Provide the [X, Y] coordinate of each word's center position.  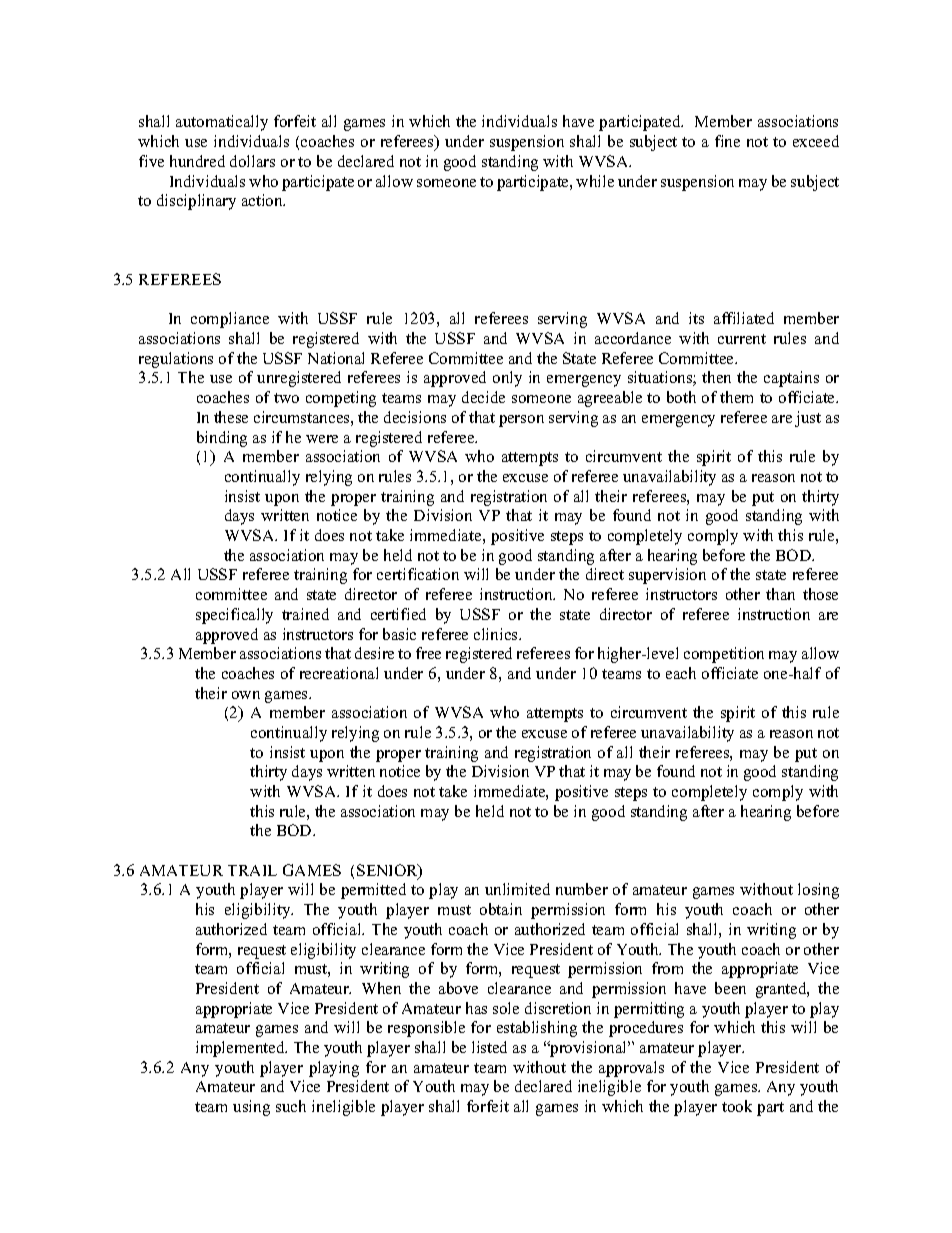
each [681, 673]
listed [489, 1047]
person [521, 421]
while [595, 181]
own [246, 695]
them [736, 397]
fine [727, 141]
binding [222, 439]
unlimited [517, 889]
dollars [252, 161]
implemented [241, 1049]
